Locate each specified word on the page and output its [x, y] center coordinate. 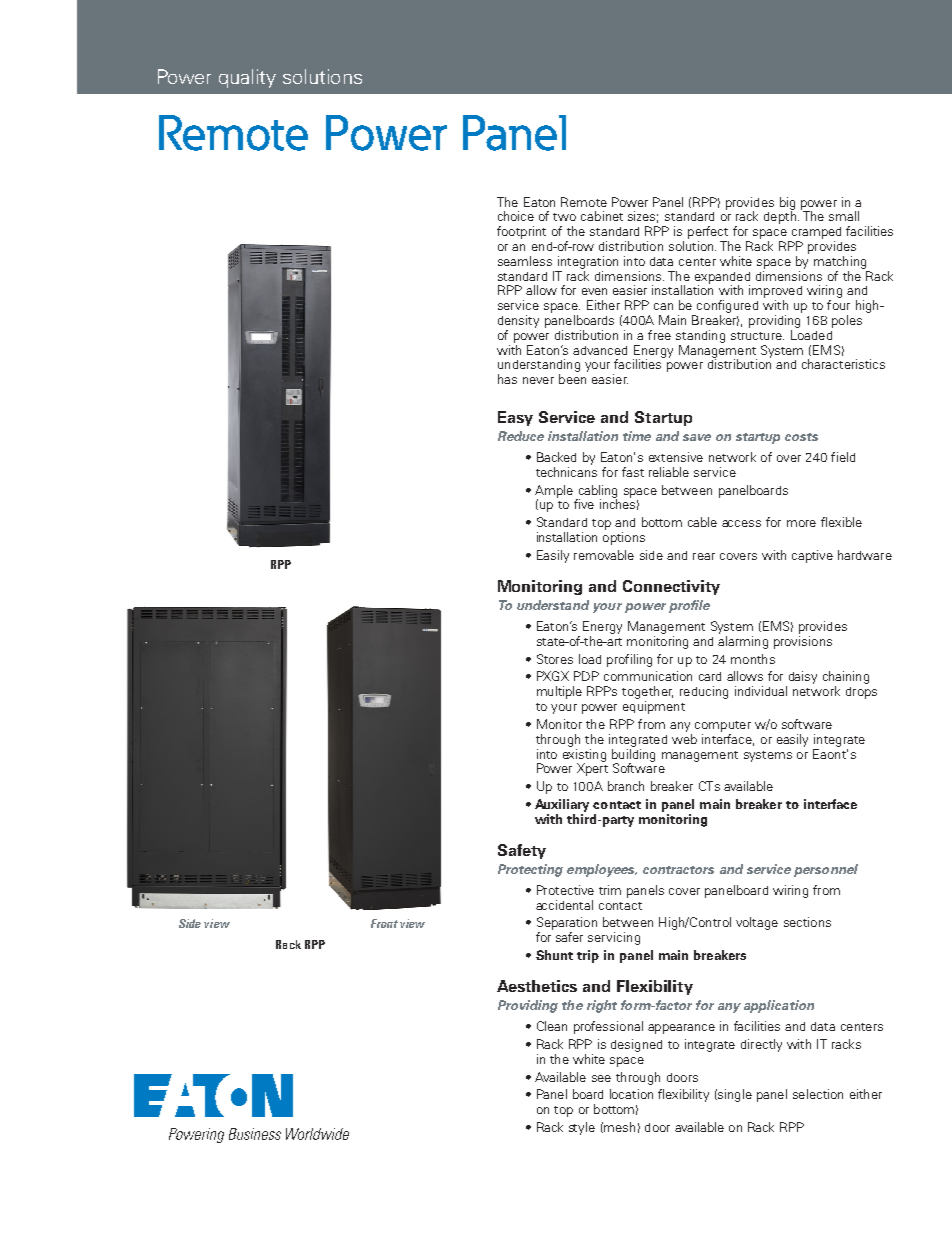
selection [818, 1094]
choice [516, 216]
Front [384, 923]
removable [604, 555]
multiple [559, 692]
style [582, 1128]
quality [247, 78]
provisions [803, 642]
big [787, 204]
